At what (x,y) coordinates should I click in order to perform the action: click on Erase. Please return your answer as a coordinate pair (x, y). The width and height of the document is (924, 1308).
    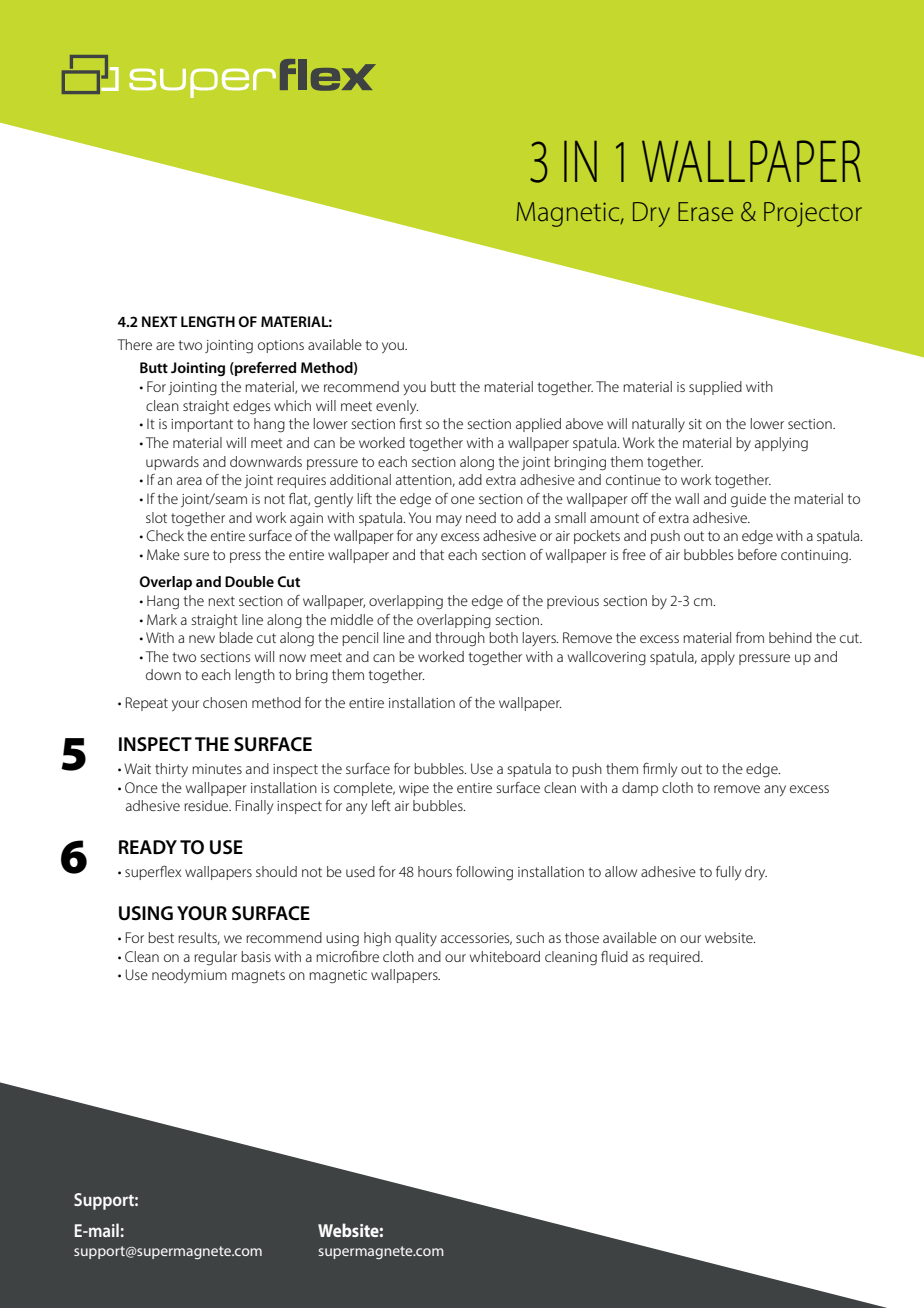
    Looking at the image, I should click on (705, 211).
